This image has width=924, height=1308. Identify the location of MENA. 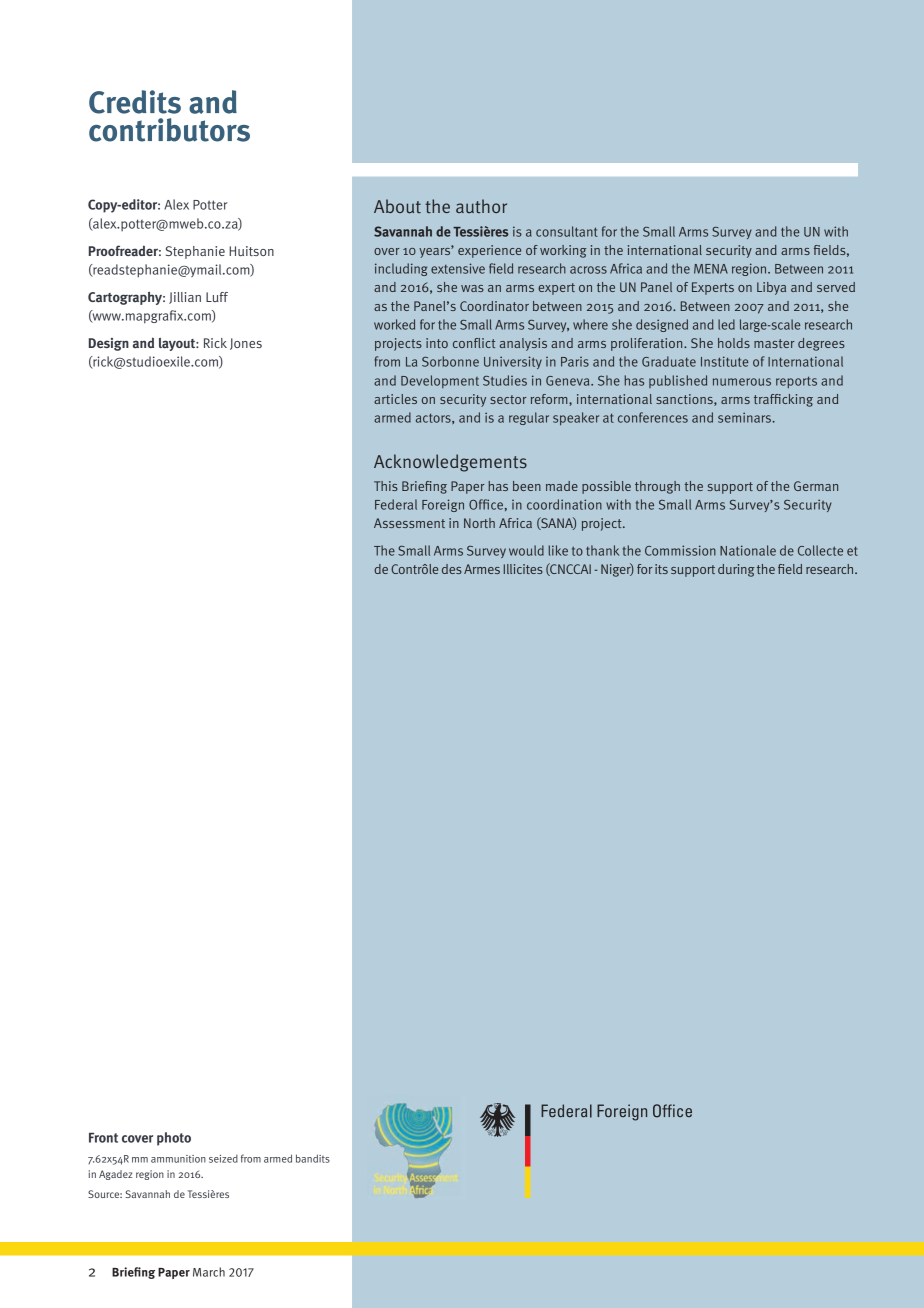
(711, 269).
